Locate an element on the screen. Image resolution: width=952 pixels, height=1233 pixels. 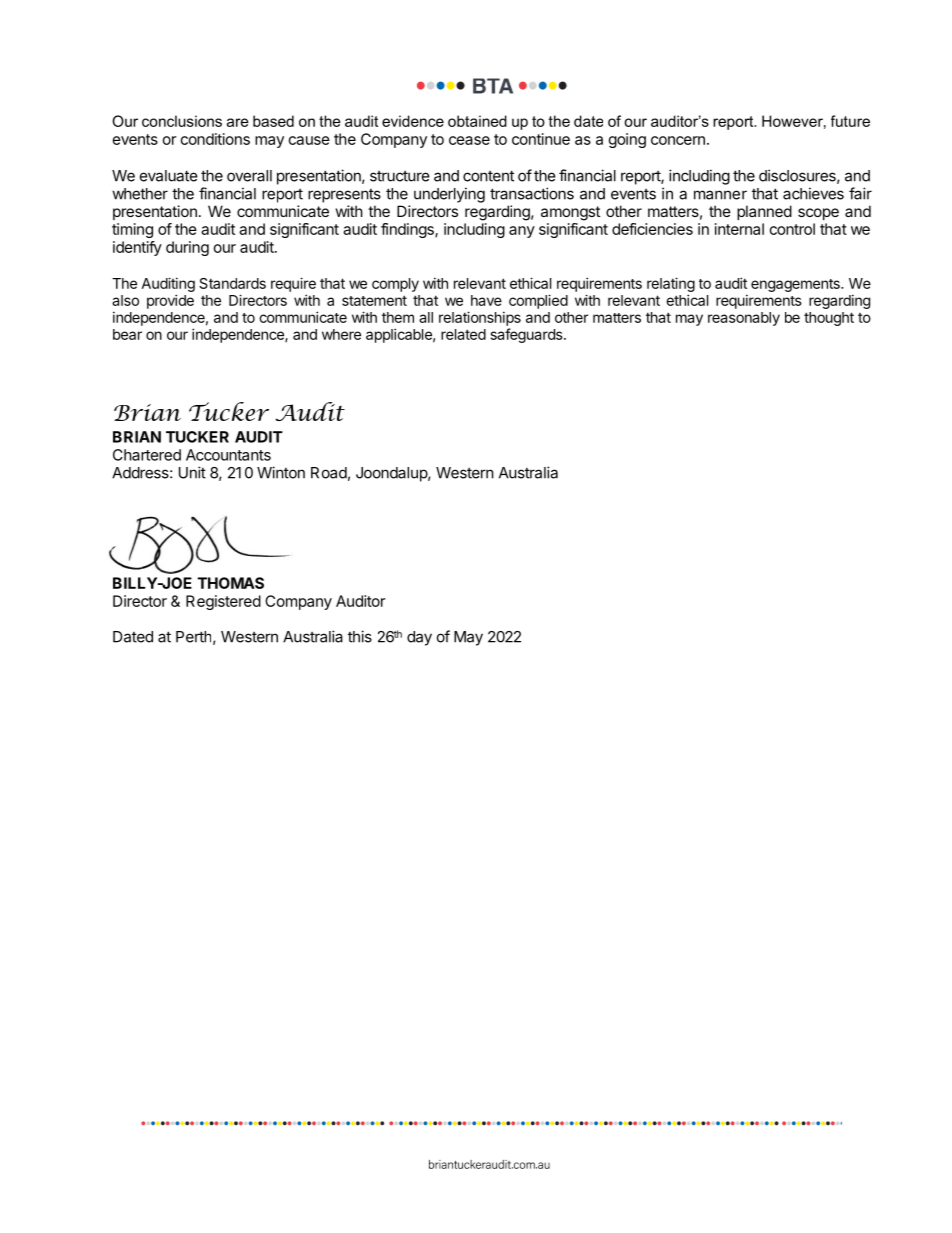
related is located at coordinates (463, 334).
